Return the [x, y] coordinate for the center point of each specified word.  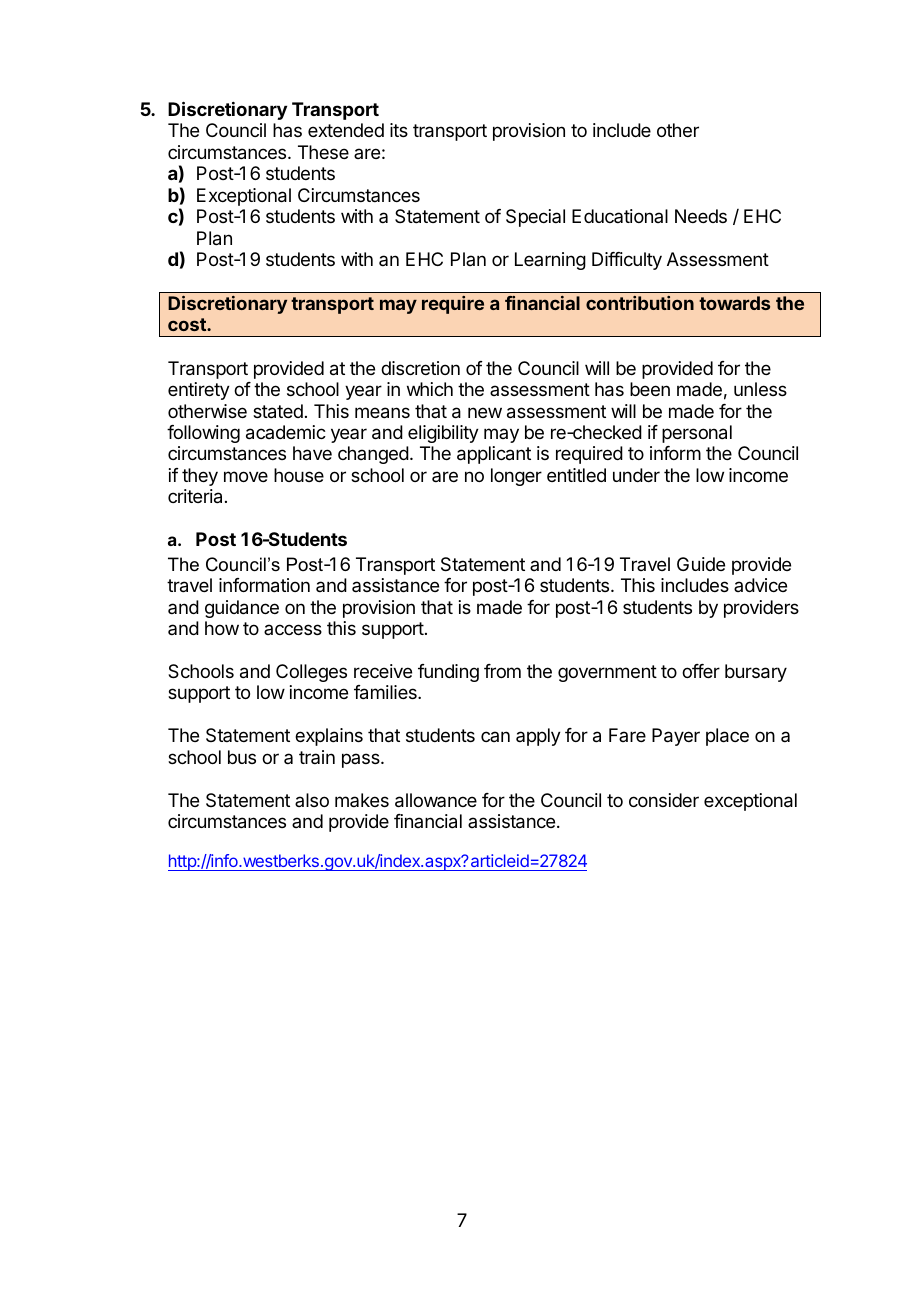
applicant [494, 455]
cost [188, 324]
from [502, 671]
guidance [242, 609]
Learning [550, 261]
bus [242, 757]
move [246, 476]
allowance [436, 800]
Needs [701, 216]
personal [697, 434]
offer [701, 671]
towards [734, 303]
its [399, 130]
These [323, 152]
